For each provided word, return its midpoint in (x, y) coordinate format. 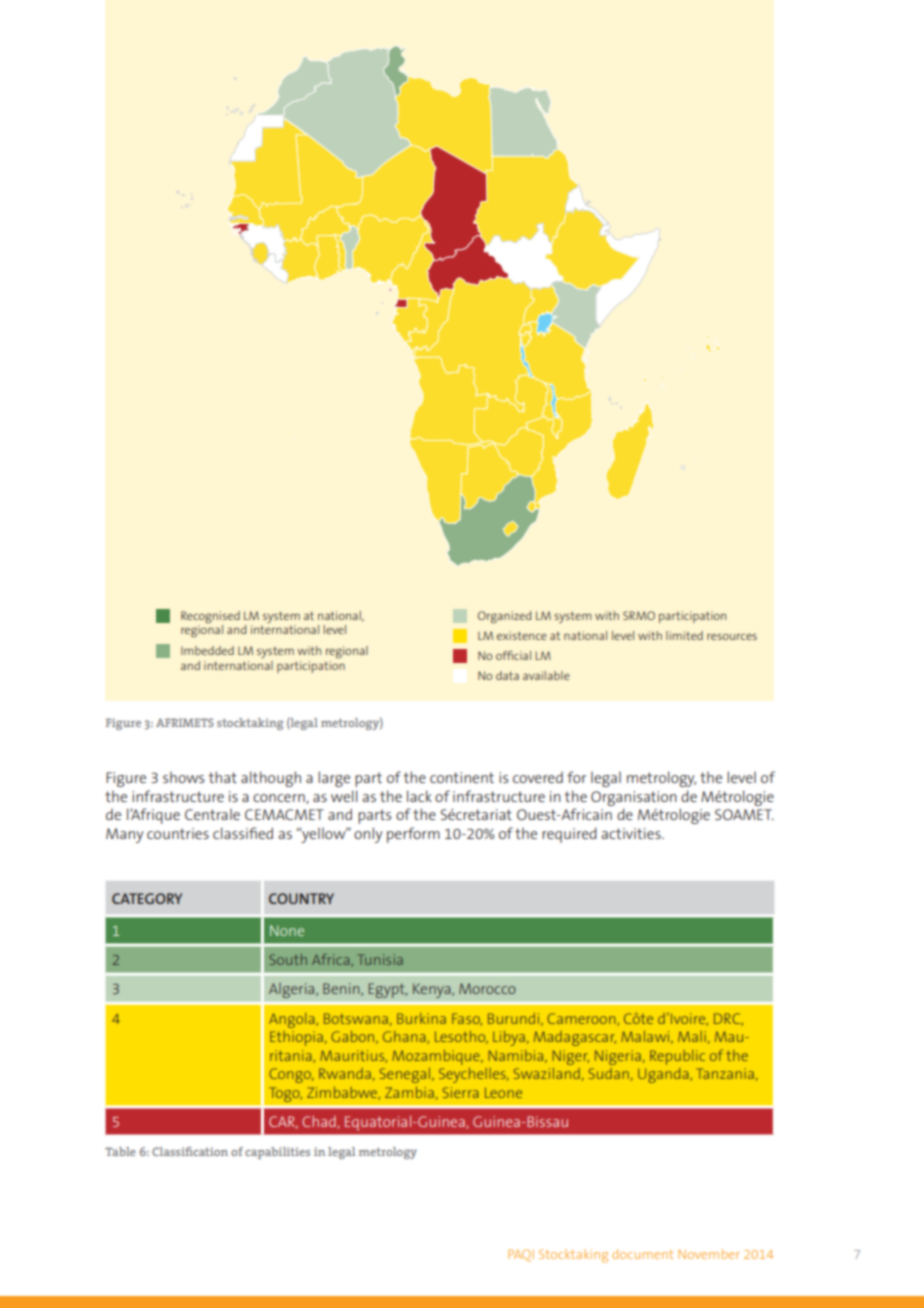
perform (413, 835)
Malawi (646, 1037)
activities (632, 833)
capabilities (277, 1153)
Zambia (409, 1092)
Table (120, 1151)
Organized (504, 617)
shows (183, 777)
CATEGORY (147, 898)
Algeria (293, 990)
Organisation (634, 798)
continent (462, 777)
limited (684, 635)
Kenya (433, 990)
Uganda (664, 1075)
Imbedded (207, 650)
